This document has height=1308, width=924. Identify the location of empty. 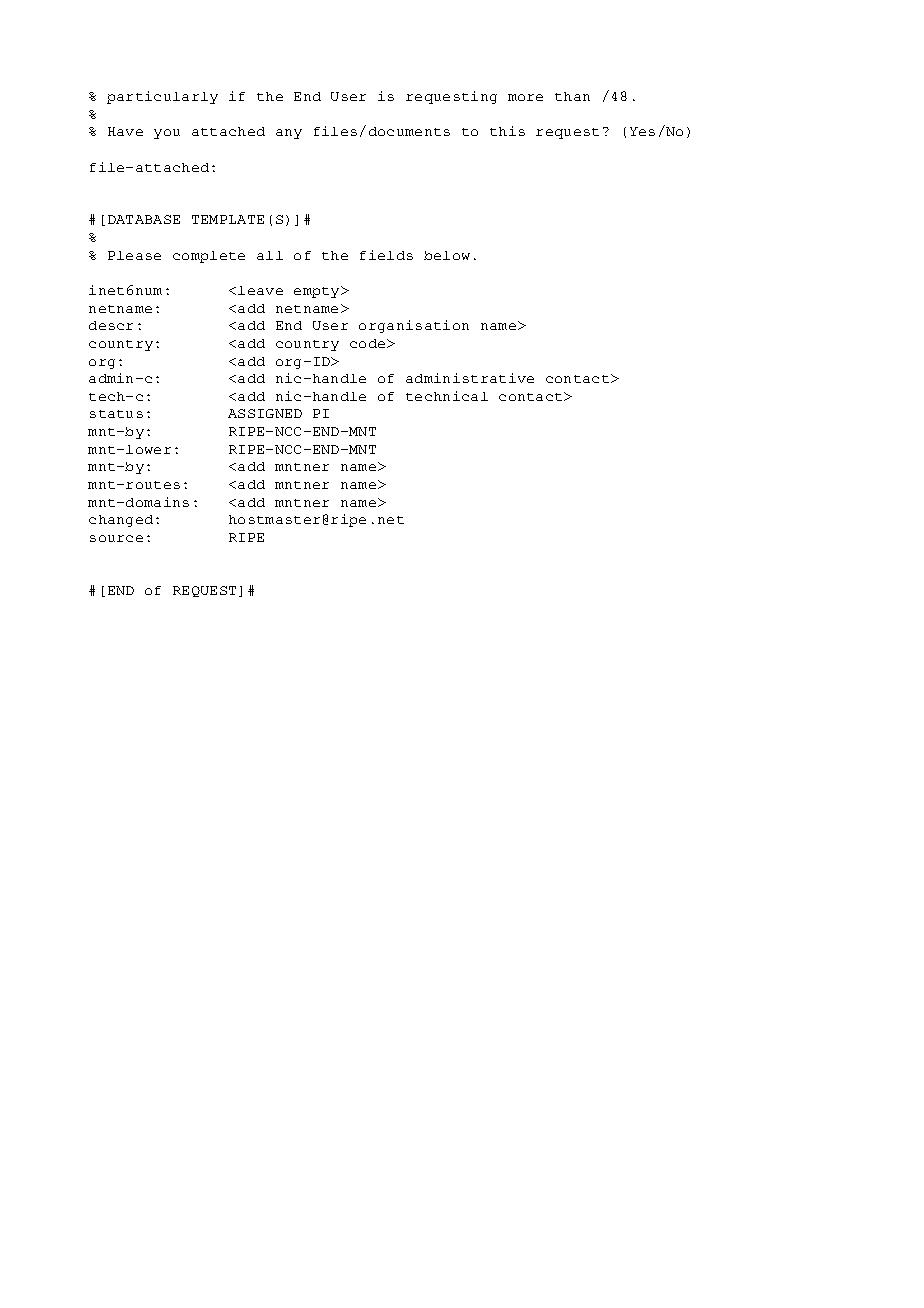
(318, 292).
